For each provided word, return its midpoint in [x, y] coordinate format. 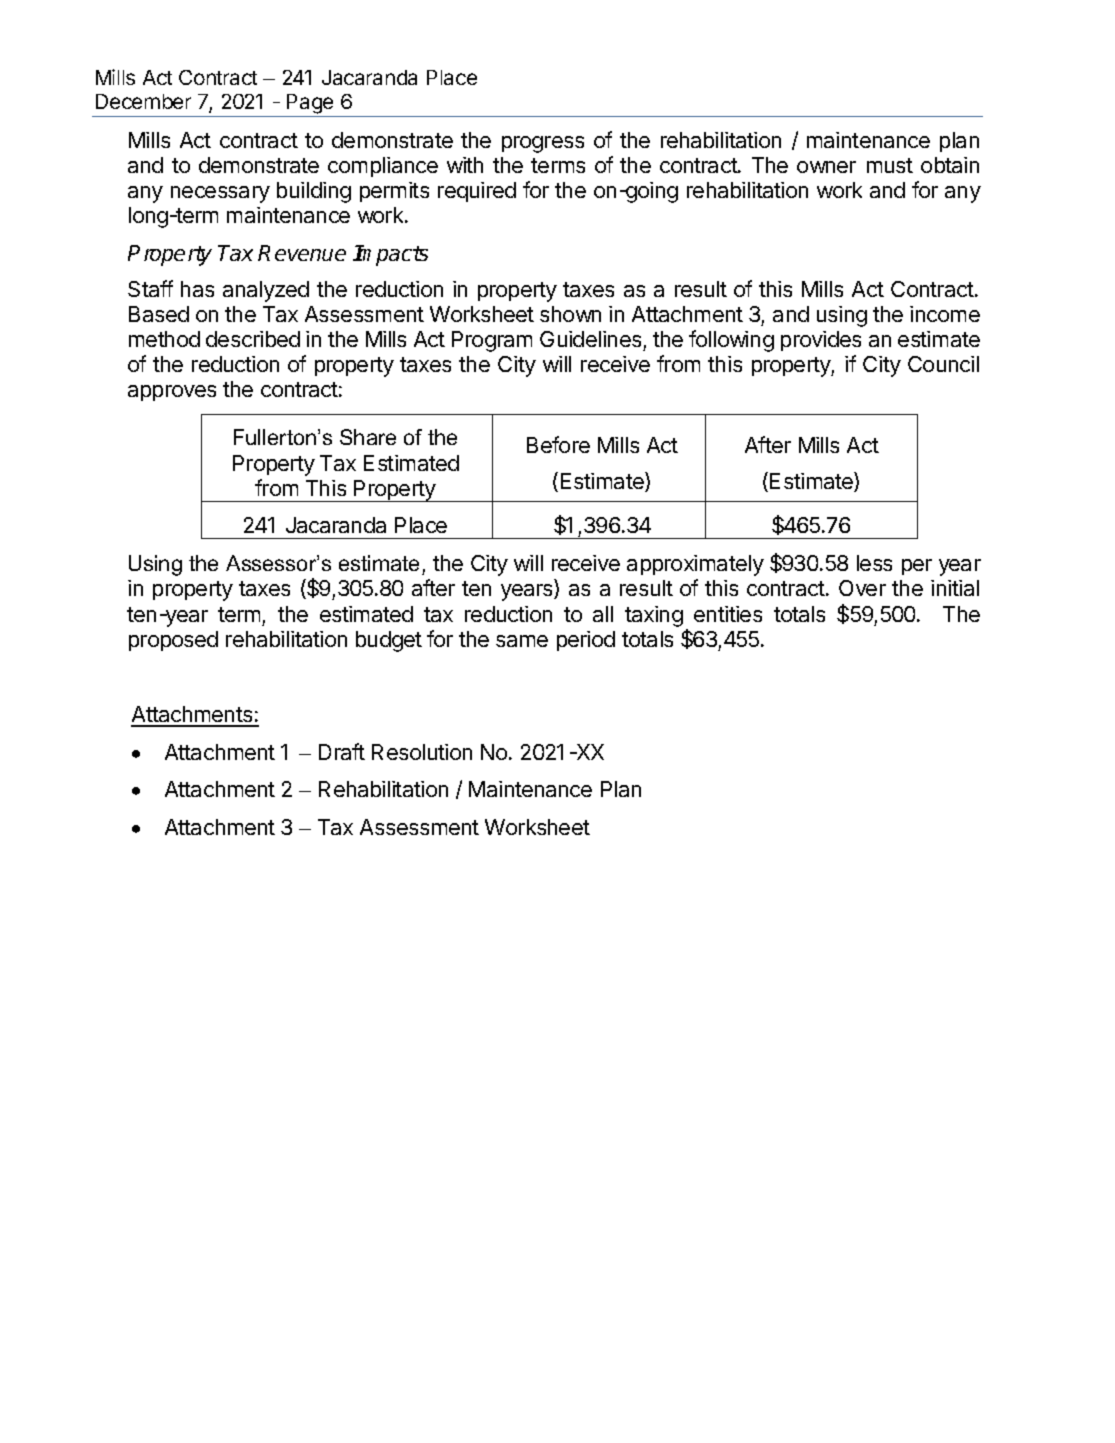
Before [558, 444]
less [874, 563]
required [477, 192]
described [253, 339]
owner [826, 167]
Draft [342, 751]
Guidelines [592, 341]
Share [368, 437]
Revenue [302, 253]
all [603, 614]
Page [310, 105]
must [890, 165]
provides [821, 341]
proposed [173, 641]
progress [543, 144]
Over [862, 588]
